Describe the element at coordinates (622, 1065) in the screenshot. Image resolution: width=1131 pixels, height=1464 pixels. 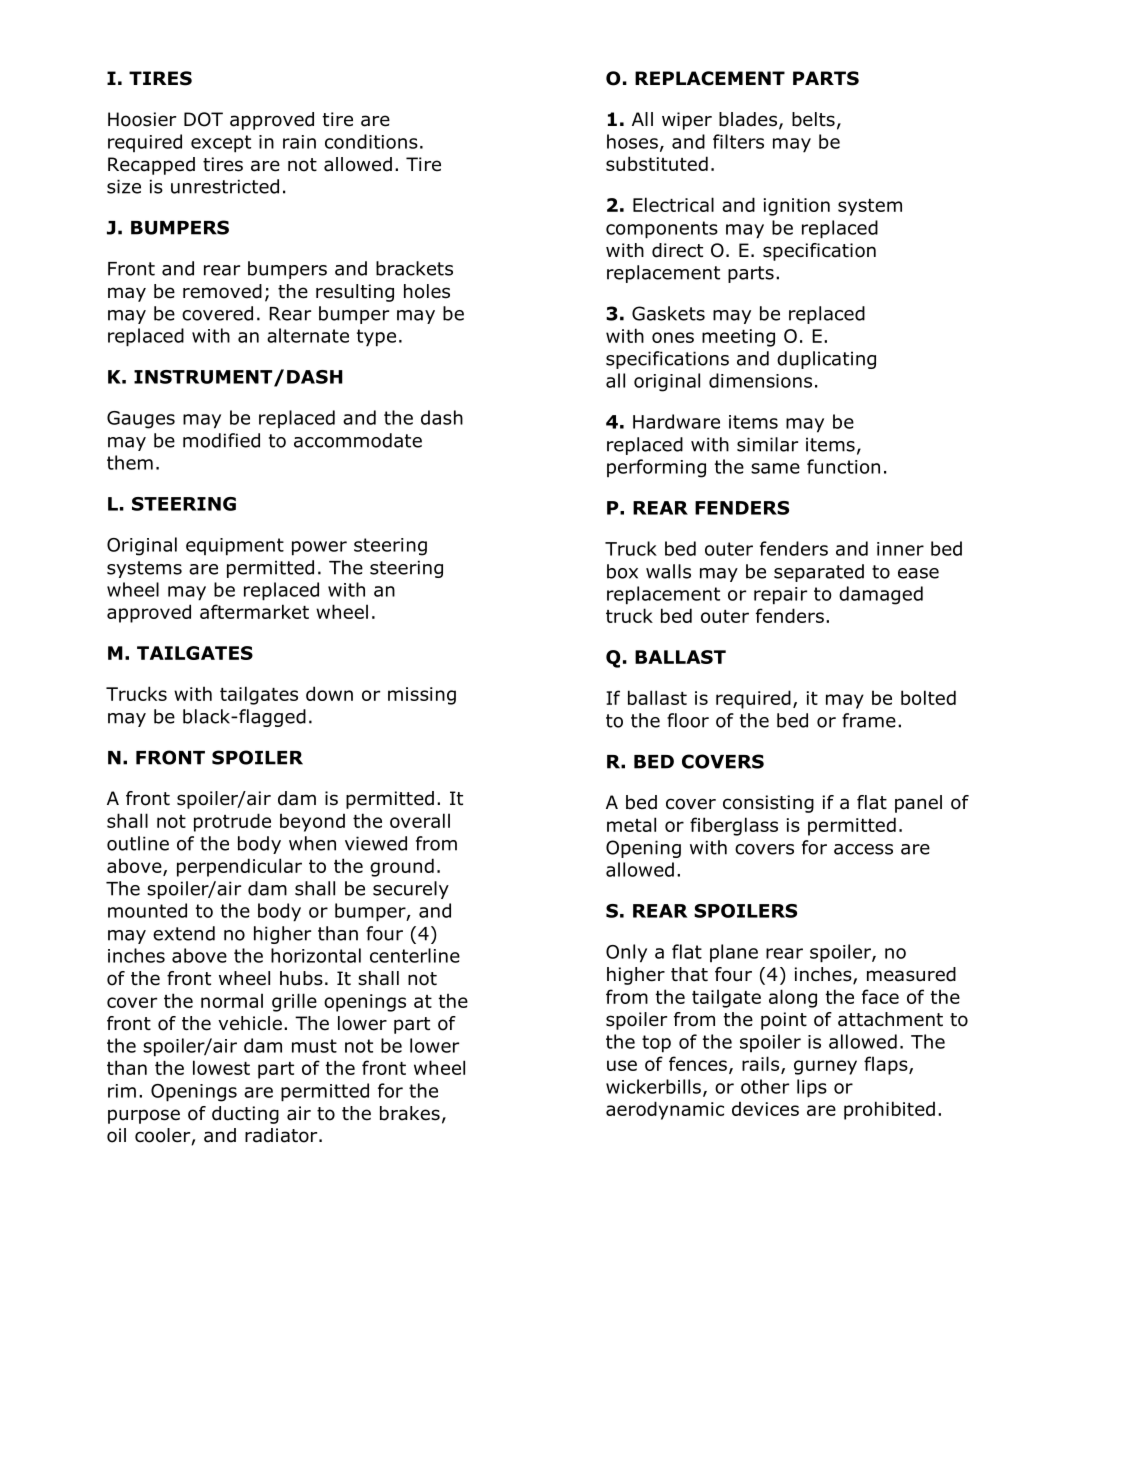
I see `use` at that location.
